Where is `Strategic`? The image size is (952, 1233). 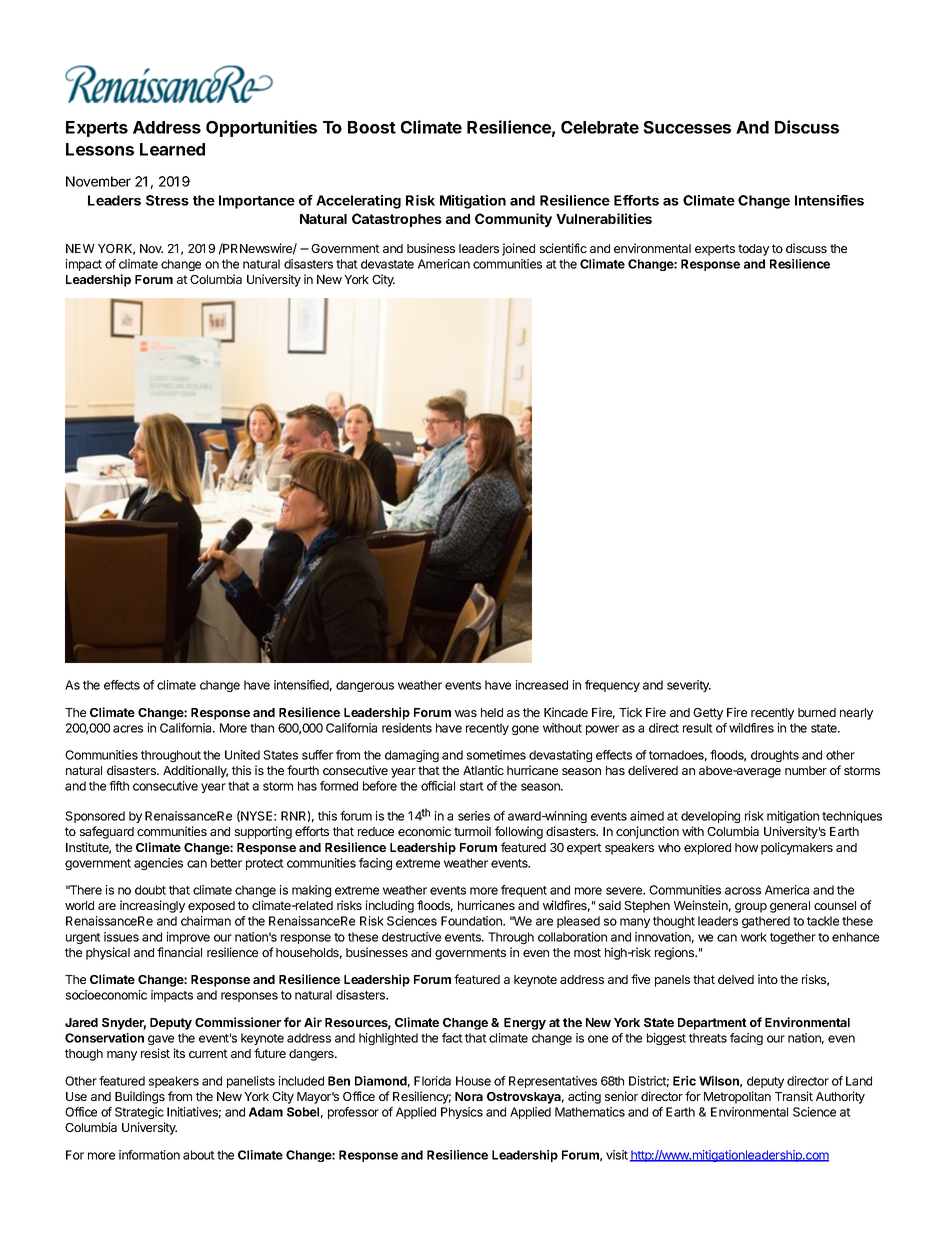
Strategic is located at coordinates (139, 1113).
